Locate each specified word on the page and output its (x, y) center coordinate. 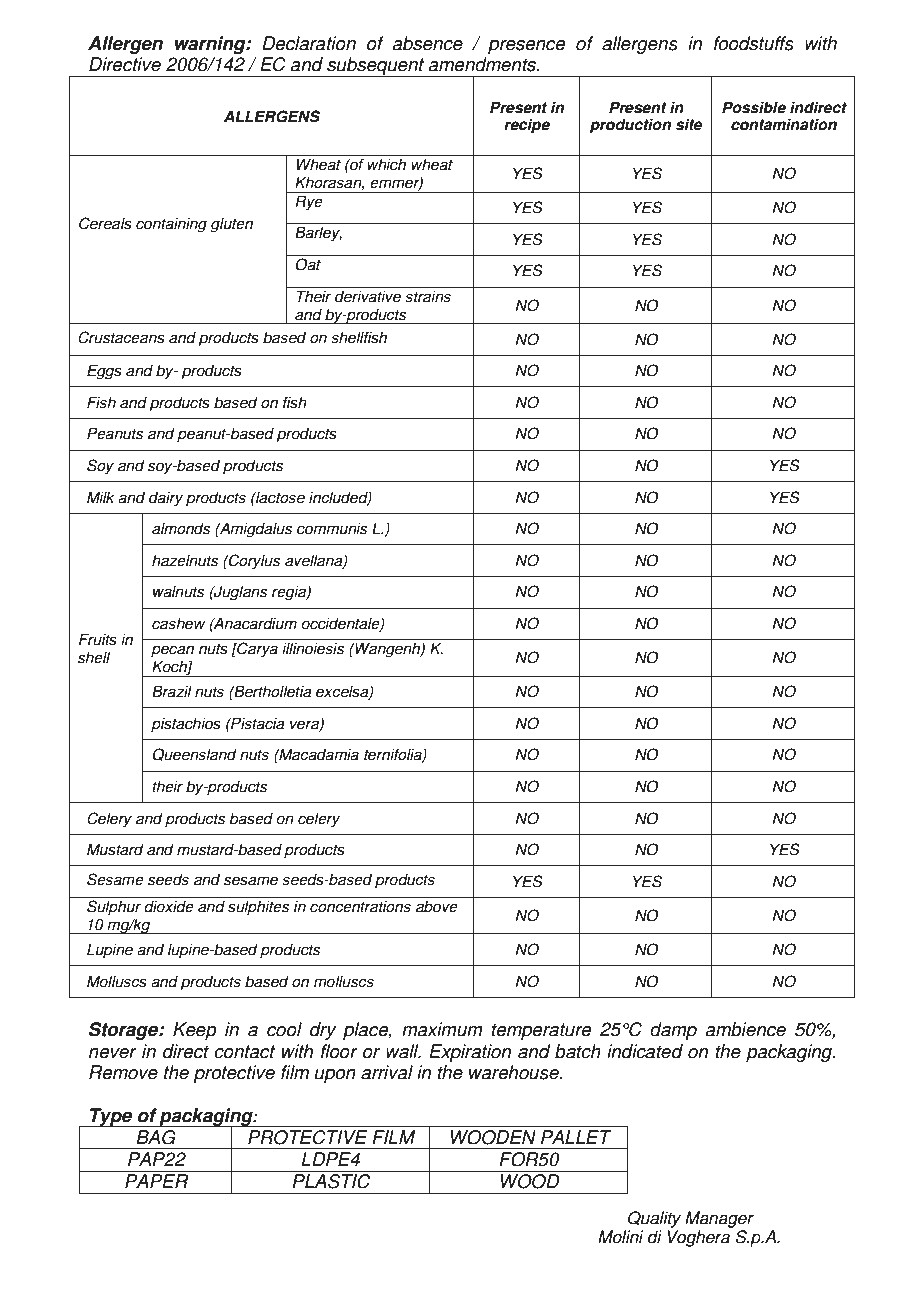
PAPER (156, 1181)
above (437, 906)
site (689, 124)
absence (427, 43)
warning (211, 45)
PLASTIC (331, 1181)
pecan (172, 651)
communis (332, 528)
